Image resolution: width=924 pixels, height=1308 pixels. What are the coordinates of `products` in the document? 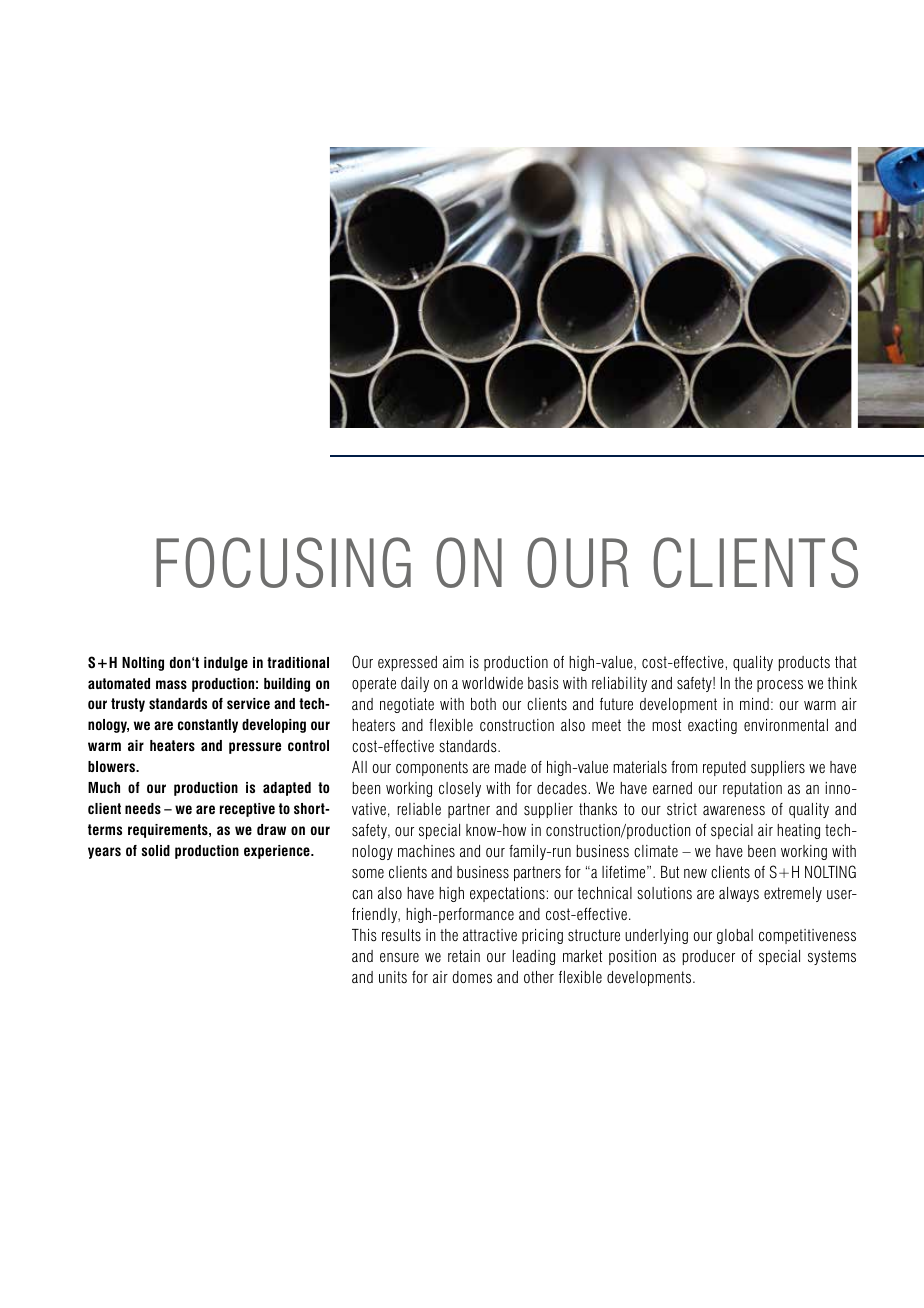 It's located at (804, 663).
